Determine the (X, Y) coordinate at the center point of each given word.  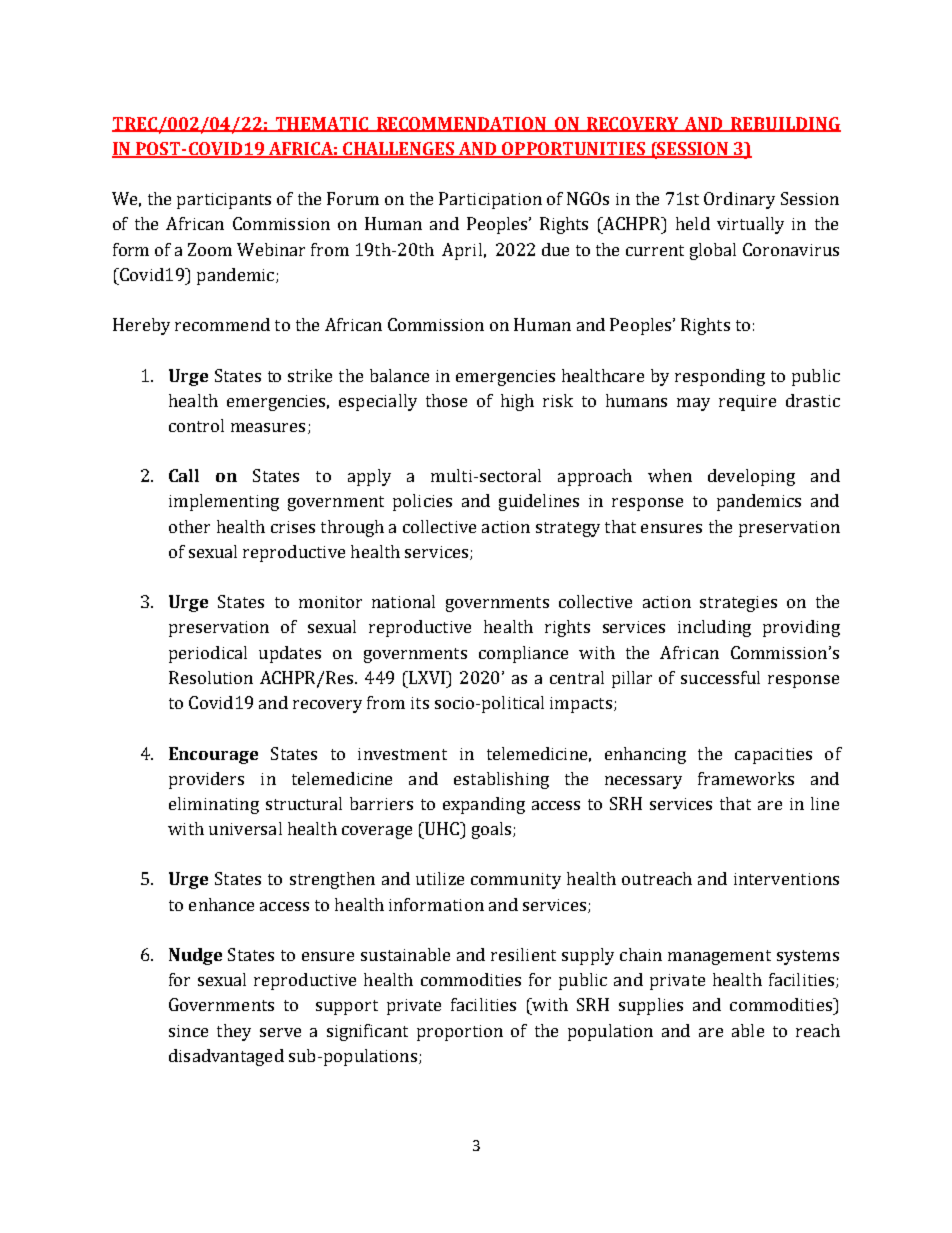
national (403, 601)
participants (224, 201)
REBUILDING (785, 124)
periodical (208, 654)
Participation (490, 200)
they (234, 1032)
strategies (738, 604)
